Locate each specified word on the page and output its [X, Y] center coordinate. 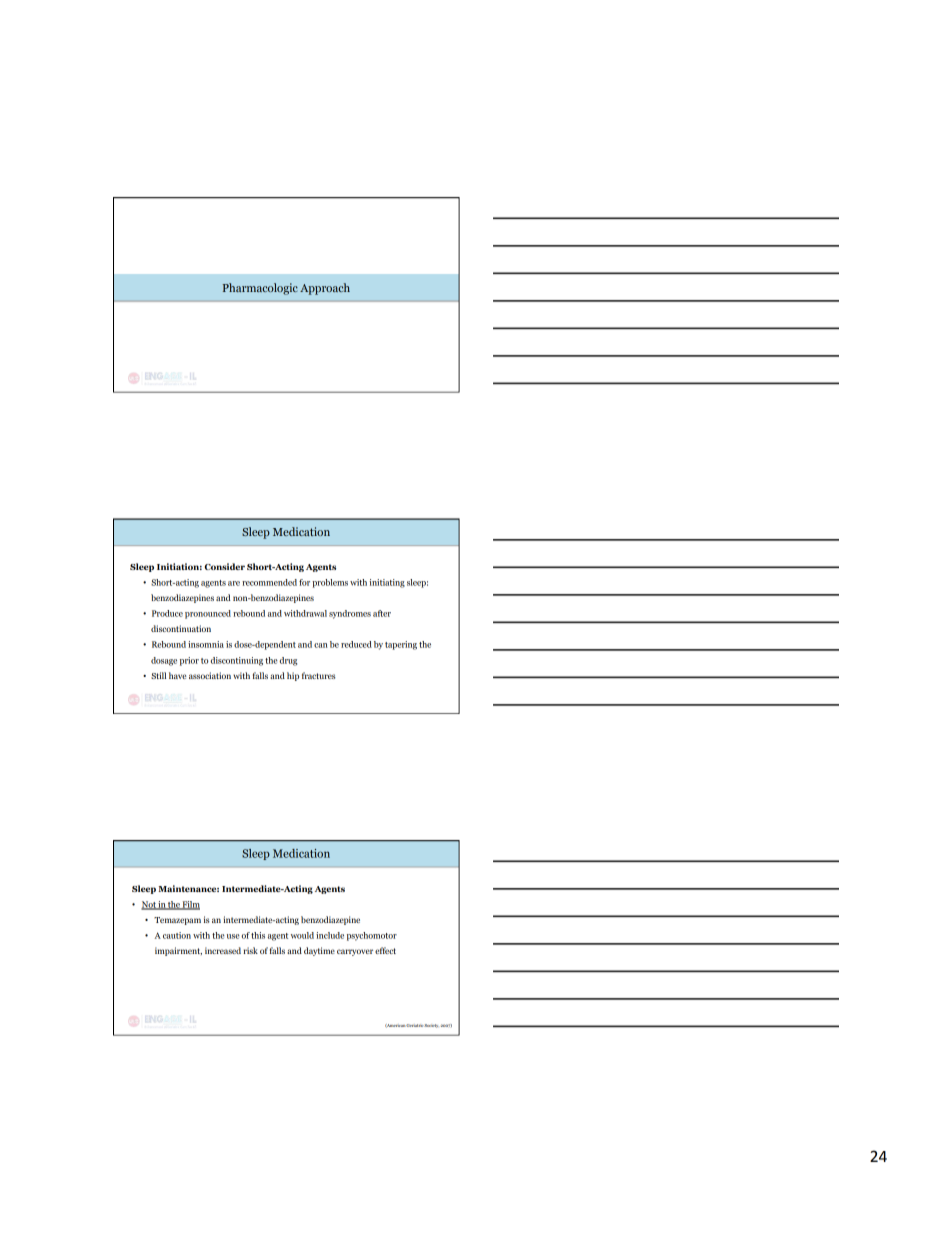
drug [288, 661]
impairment [178, 951]
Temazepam [177, 921]
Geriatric [415, 1025]
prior [189, 661]
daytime [319, 951]
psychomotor [372, 936]
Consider [225, 566]
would [302, 935]
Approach [325, 289]
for [304, 582]
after [382, 613]
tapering [401, 645]
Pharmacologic [260, 289]
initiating [387, 583]
